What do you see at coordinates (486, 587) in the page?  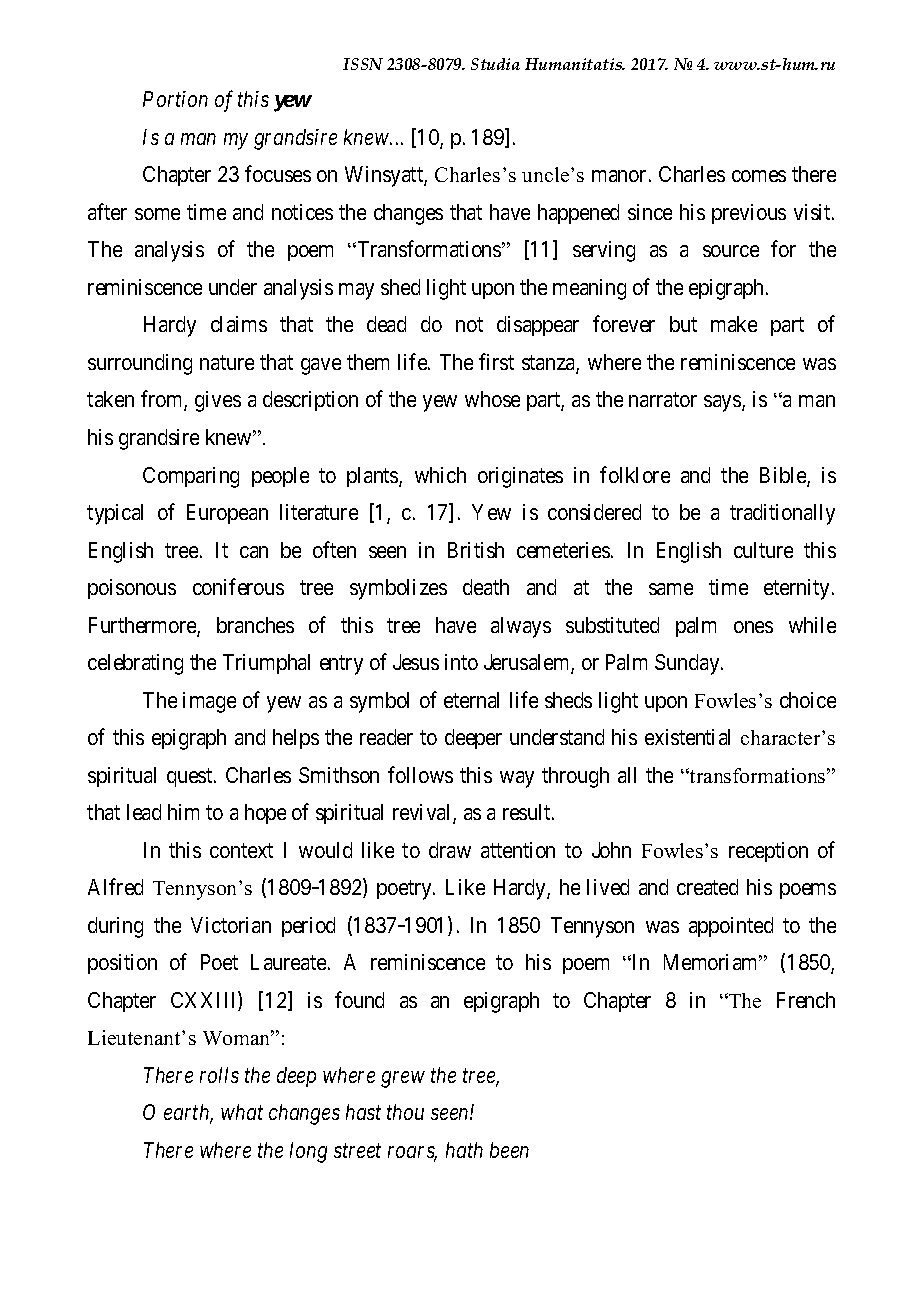 I see `death` at bounding box center [486, 587].
